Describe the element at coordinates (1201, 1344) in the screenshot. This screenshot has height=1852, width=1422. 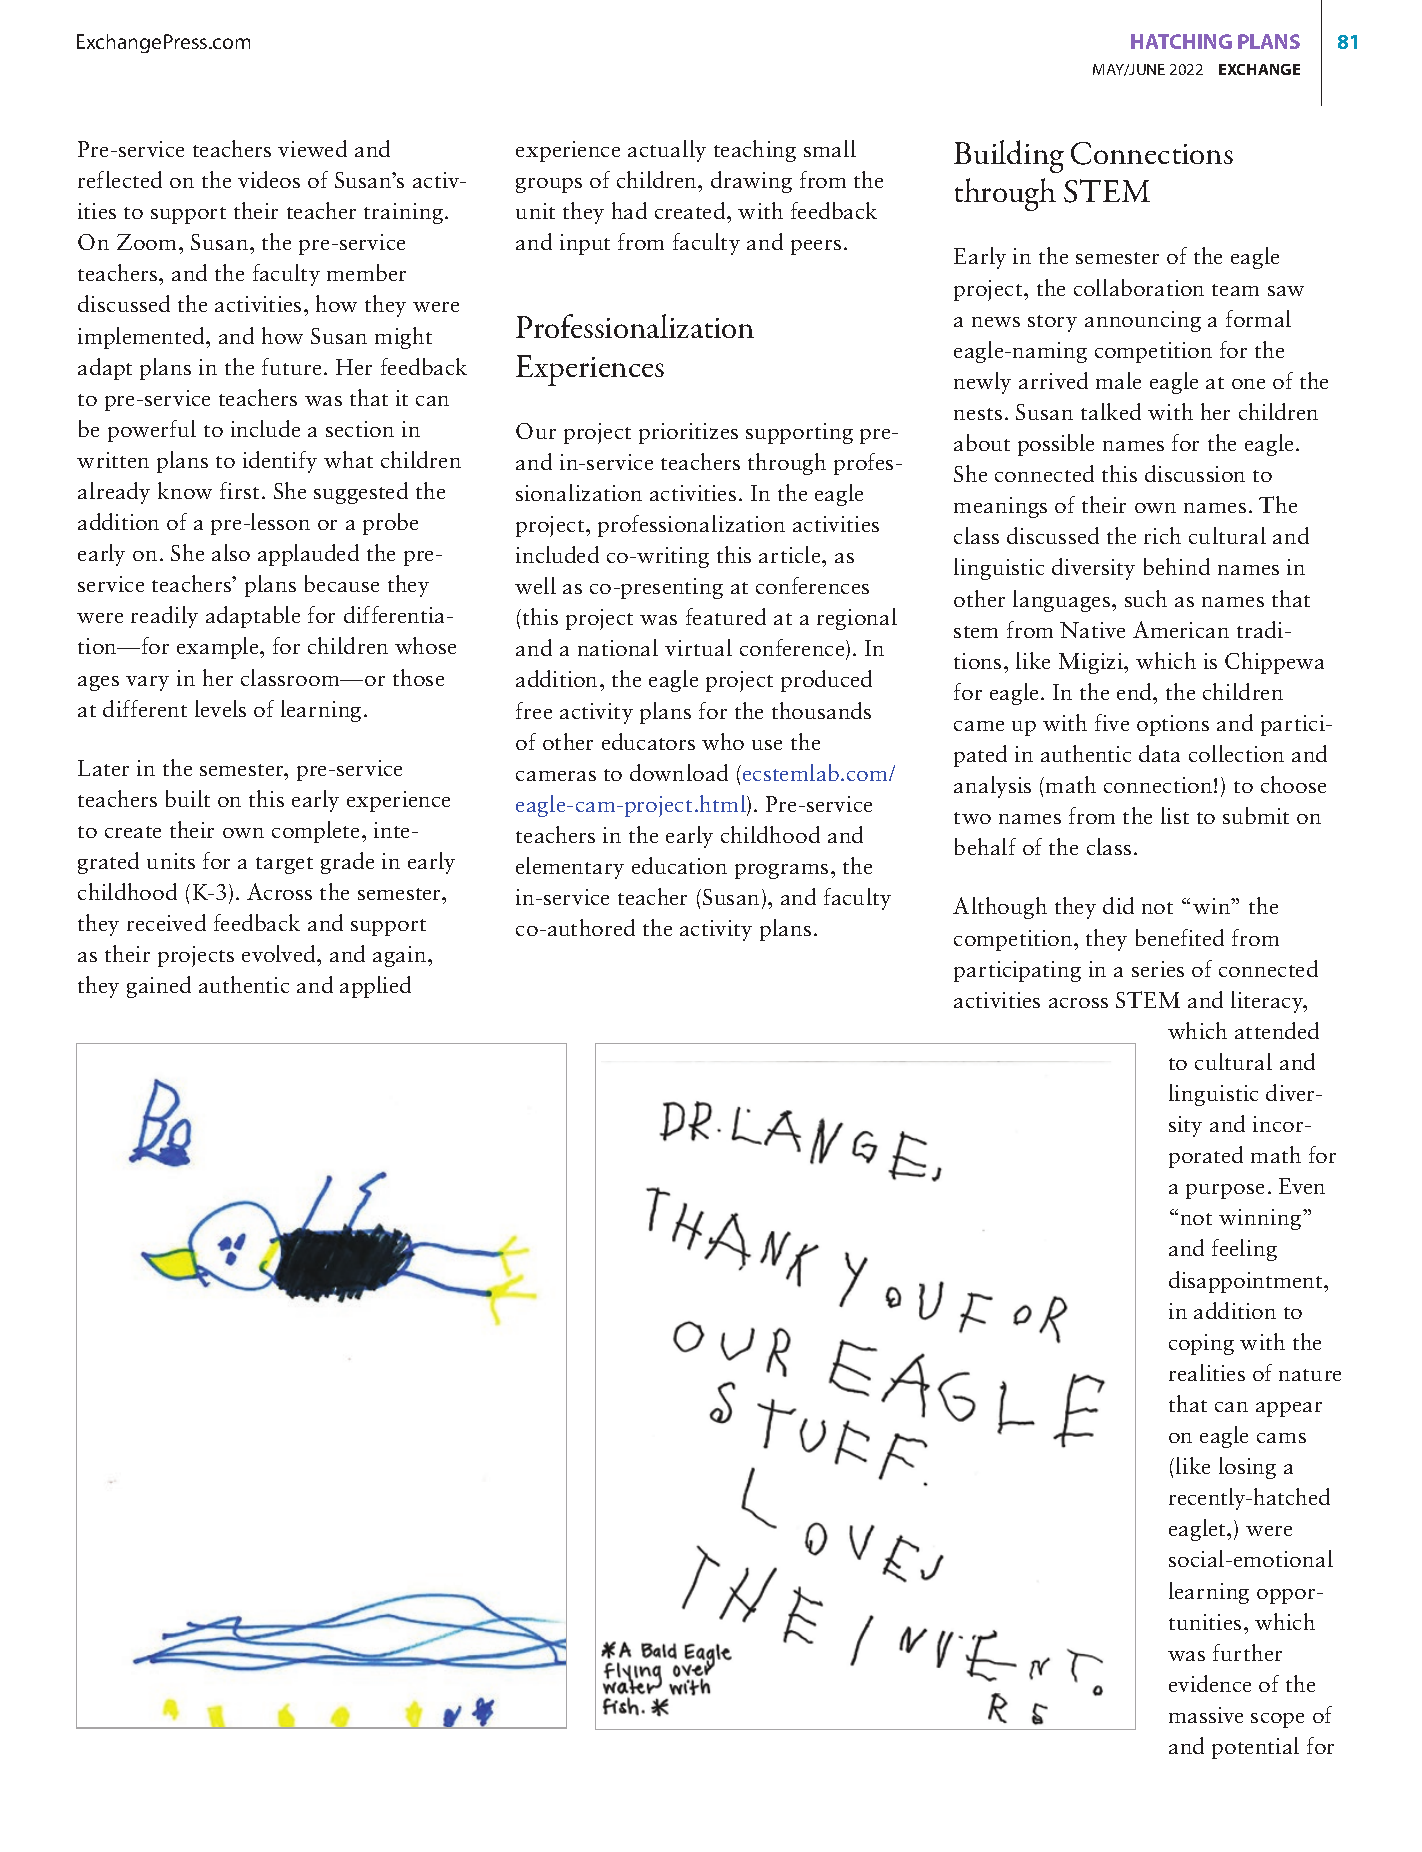
I see `coping` at that location.
